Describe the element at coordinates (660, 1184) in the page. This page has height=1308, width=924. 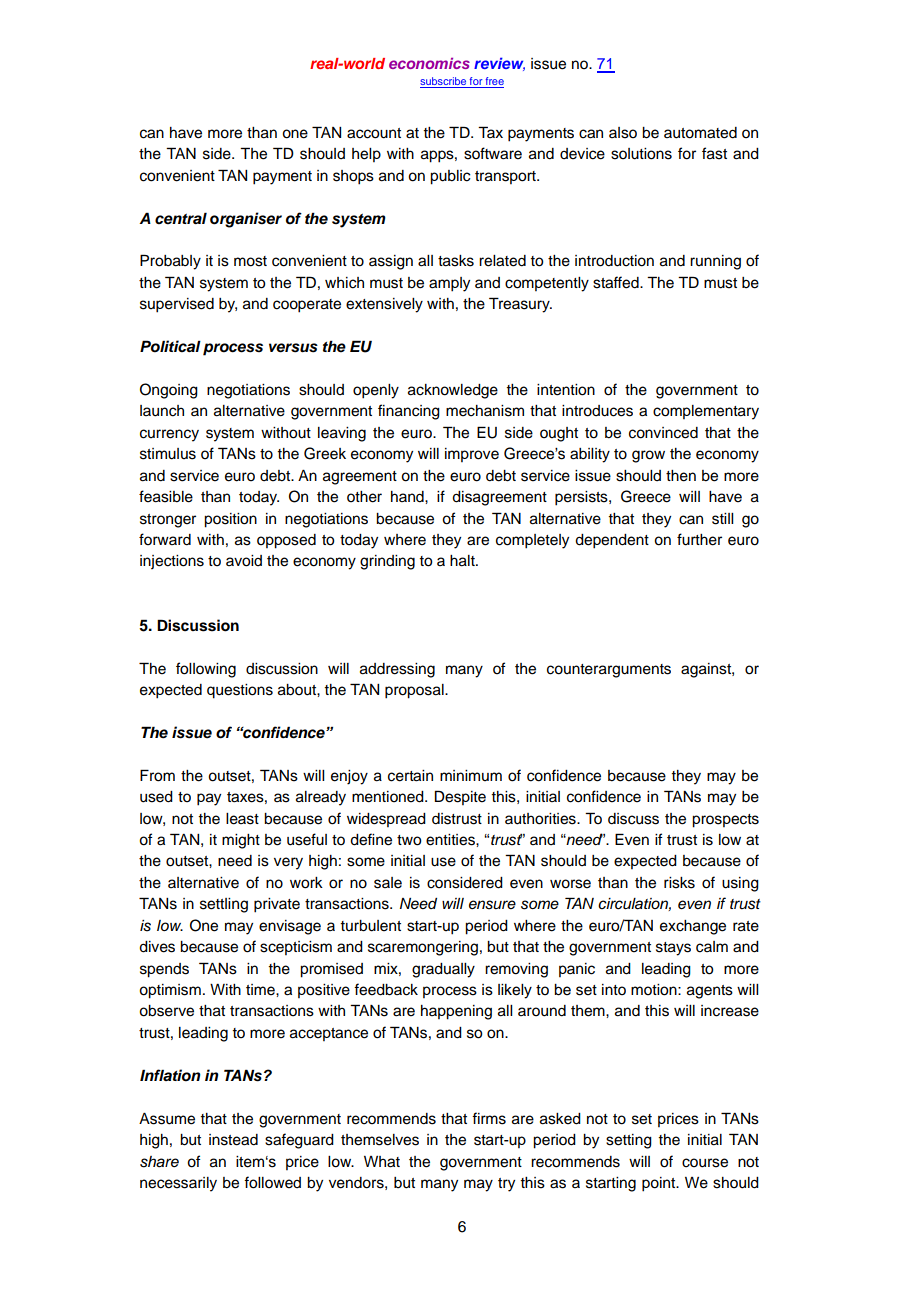
I see `point` at that location.
